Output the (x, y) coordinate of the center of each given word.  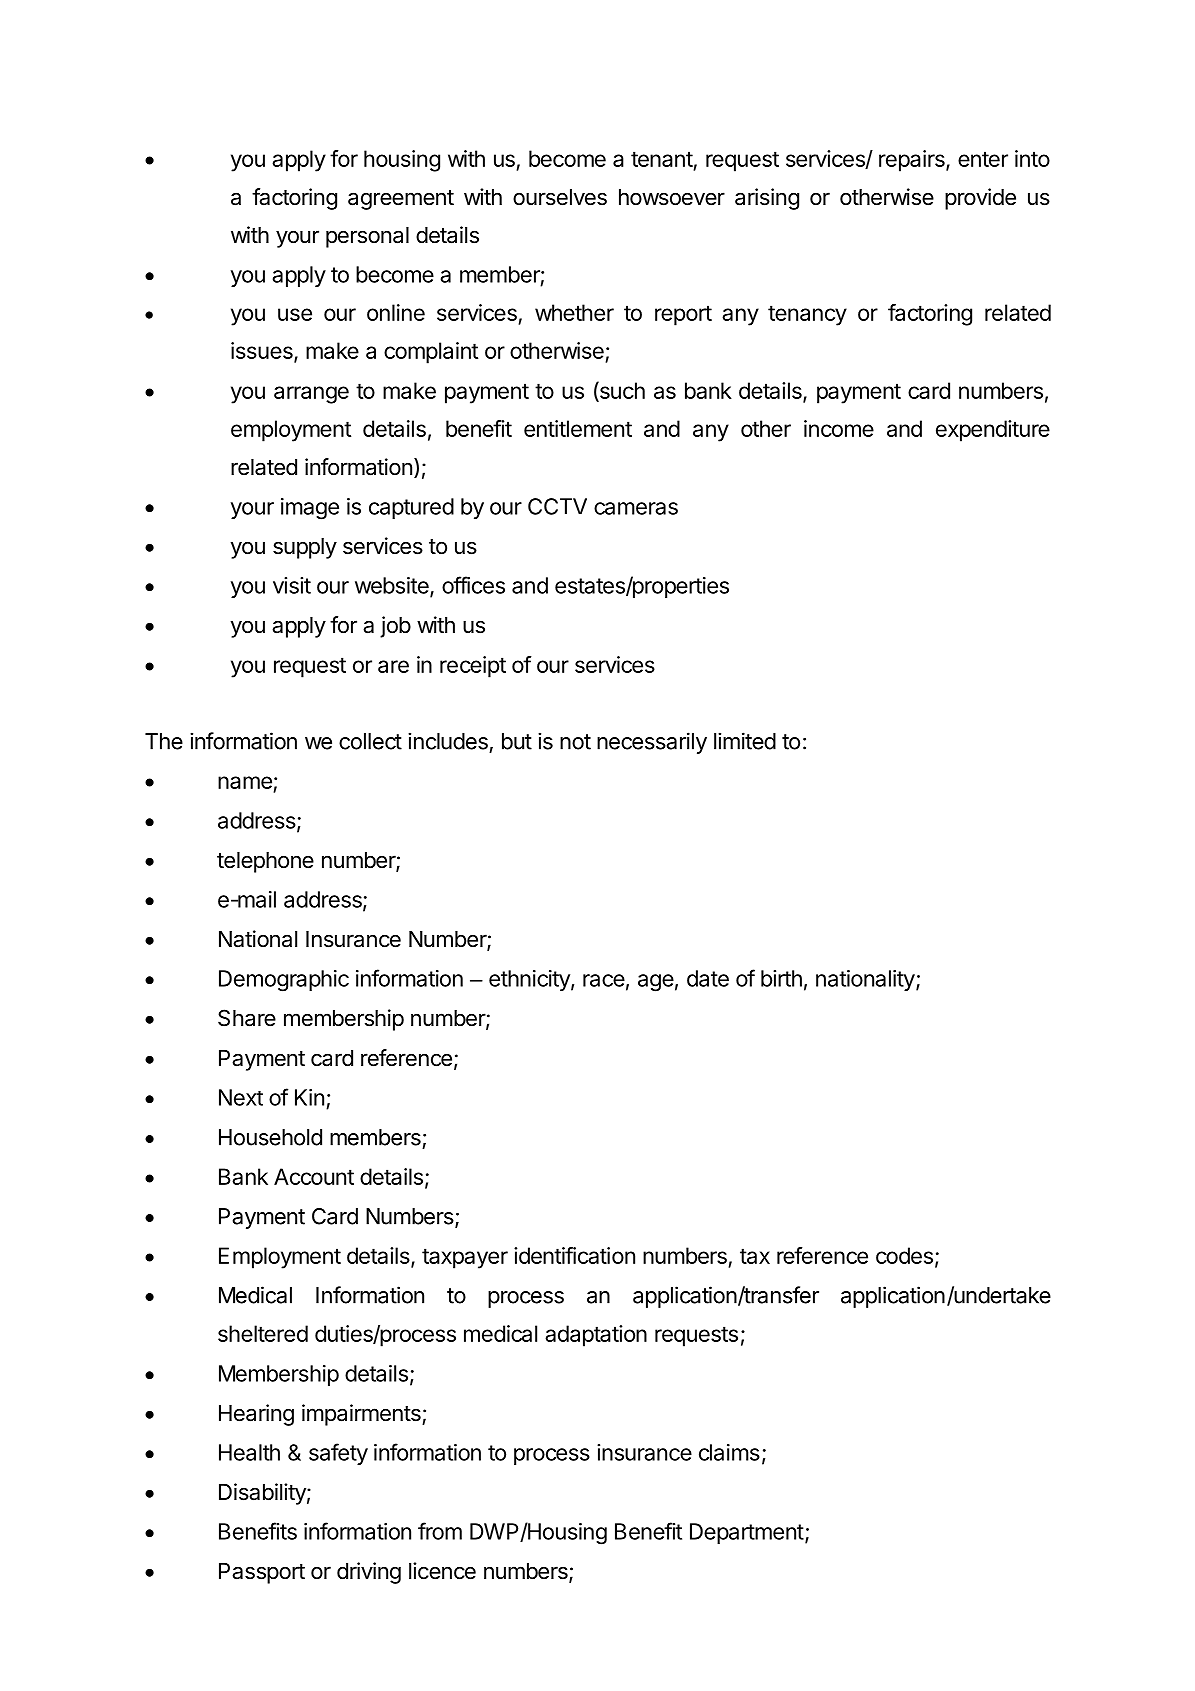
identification (574, 1255)
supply (305, 548)
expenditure (993, 431)
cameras (636, 508)
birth (781, 978)
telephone (265, 862)
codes (904, 1255)
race (604, 980)
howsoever (672, 197)
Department (747, 1533)
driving (369, 1573)
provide (980, 199)
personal (367, 237)
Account (314, 1176)
